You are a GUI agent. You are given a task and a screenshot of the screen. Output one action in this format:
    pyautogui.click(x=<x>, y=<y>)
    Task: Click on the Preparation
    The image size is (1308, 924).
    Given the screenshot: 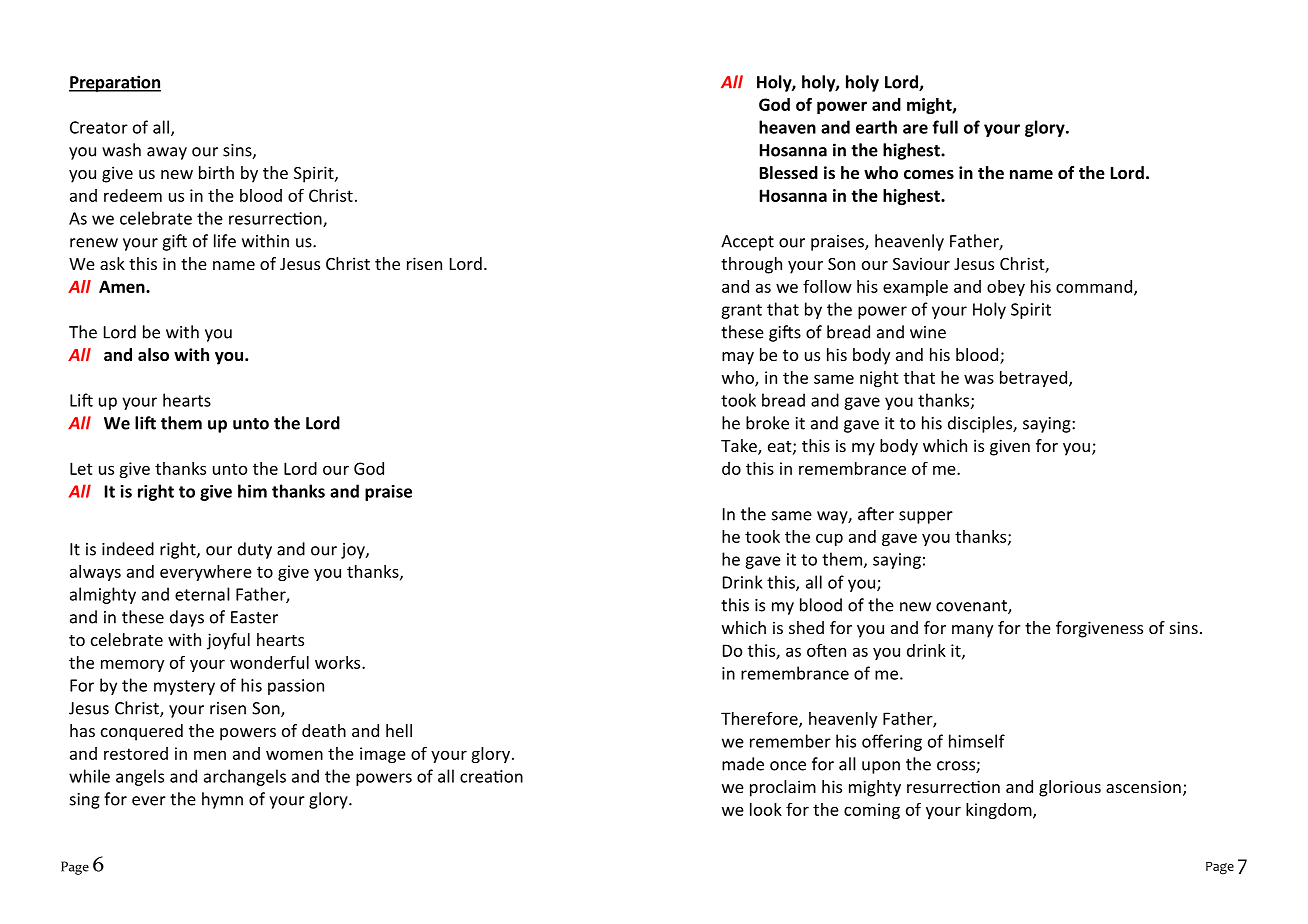 What is the action you would take?
    pyautogui.click(x=115, y=83)
